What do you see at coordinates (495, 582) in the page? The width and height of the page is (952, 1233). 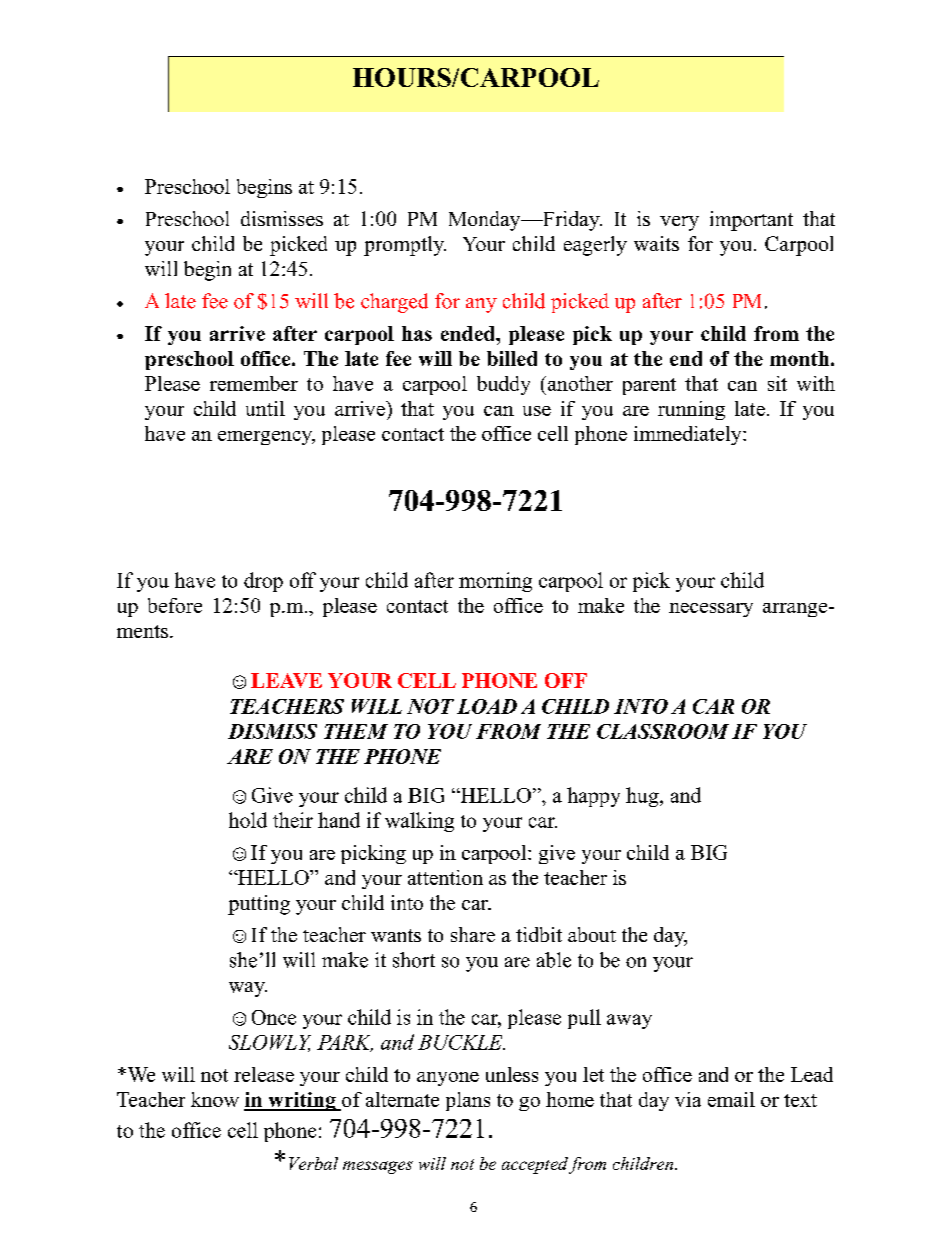 I see `morning` at bounding box center [495, 582].
